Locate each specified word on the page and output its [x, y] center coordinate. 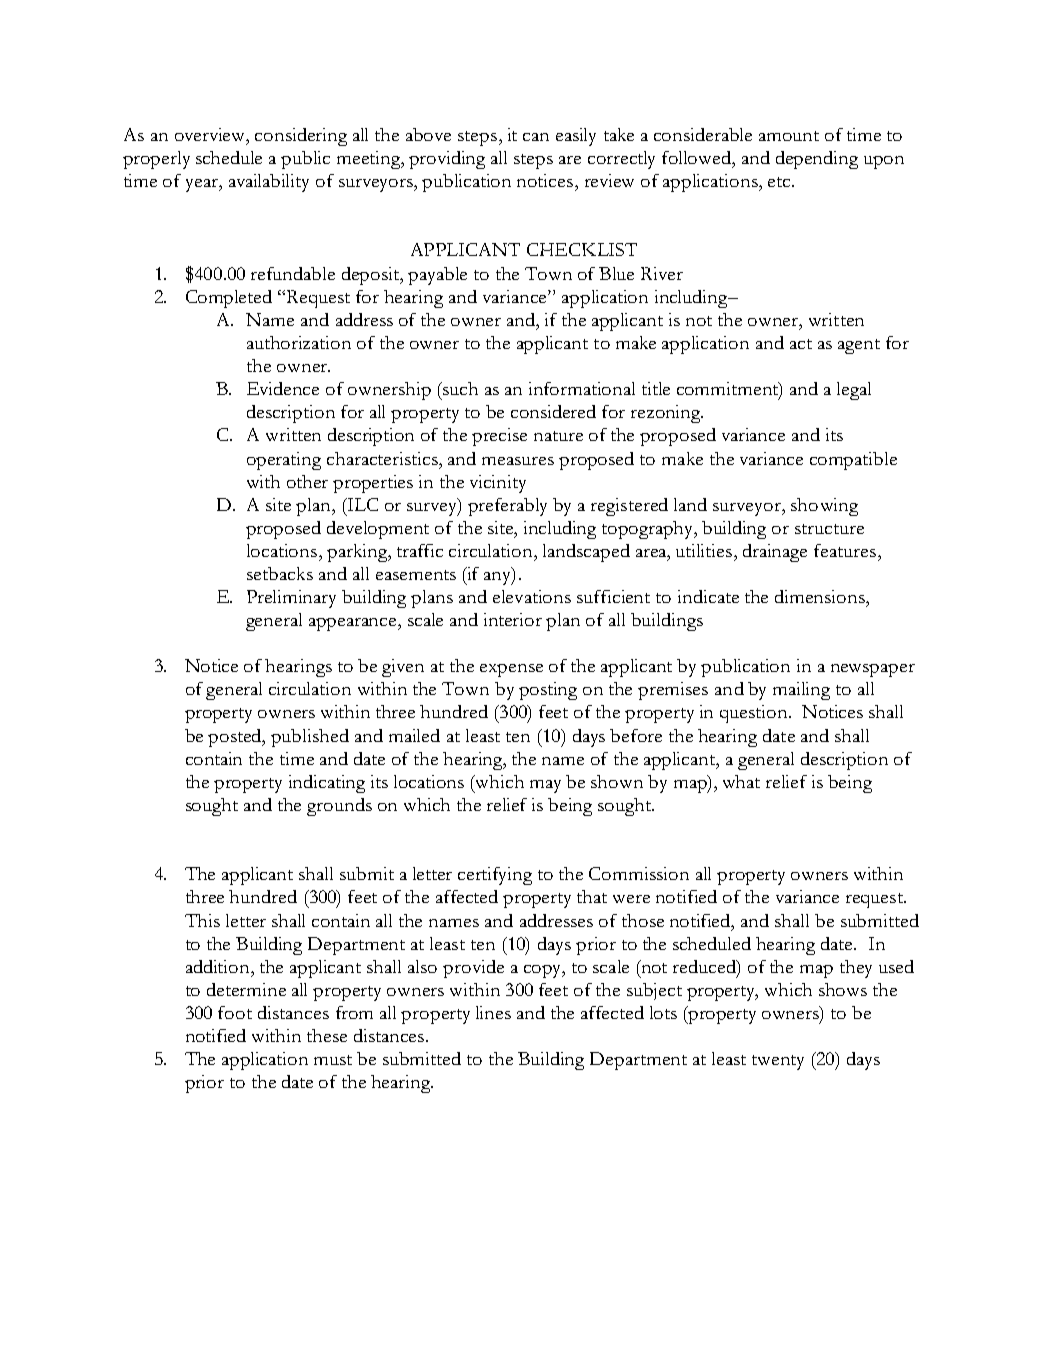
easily [576, 137]
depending [817, 160]
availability [269, 183]
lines [493, 1012]
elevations [532, 596]
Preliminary [291, 599]
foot [235, 1012]
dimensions [821, 596]
